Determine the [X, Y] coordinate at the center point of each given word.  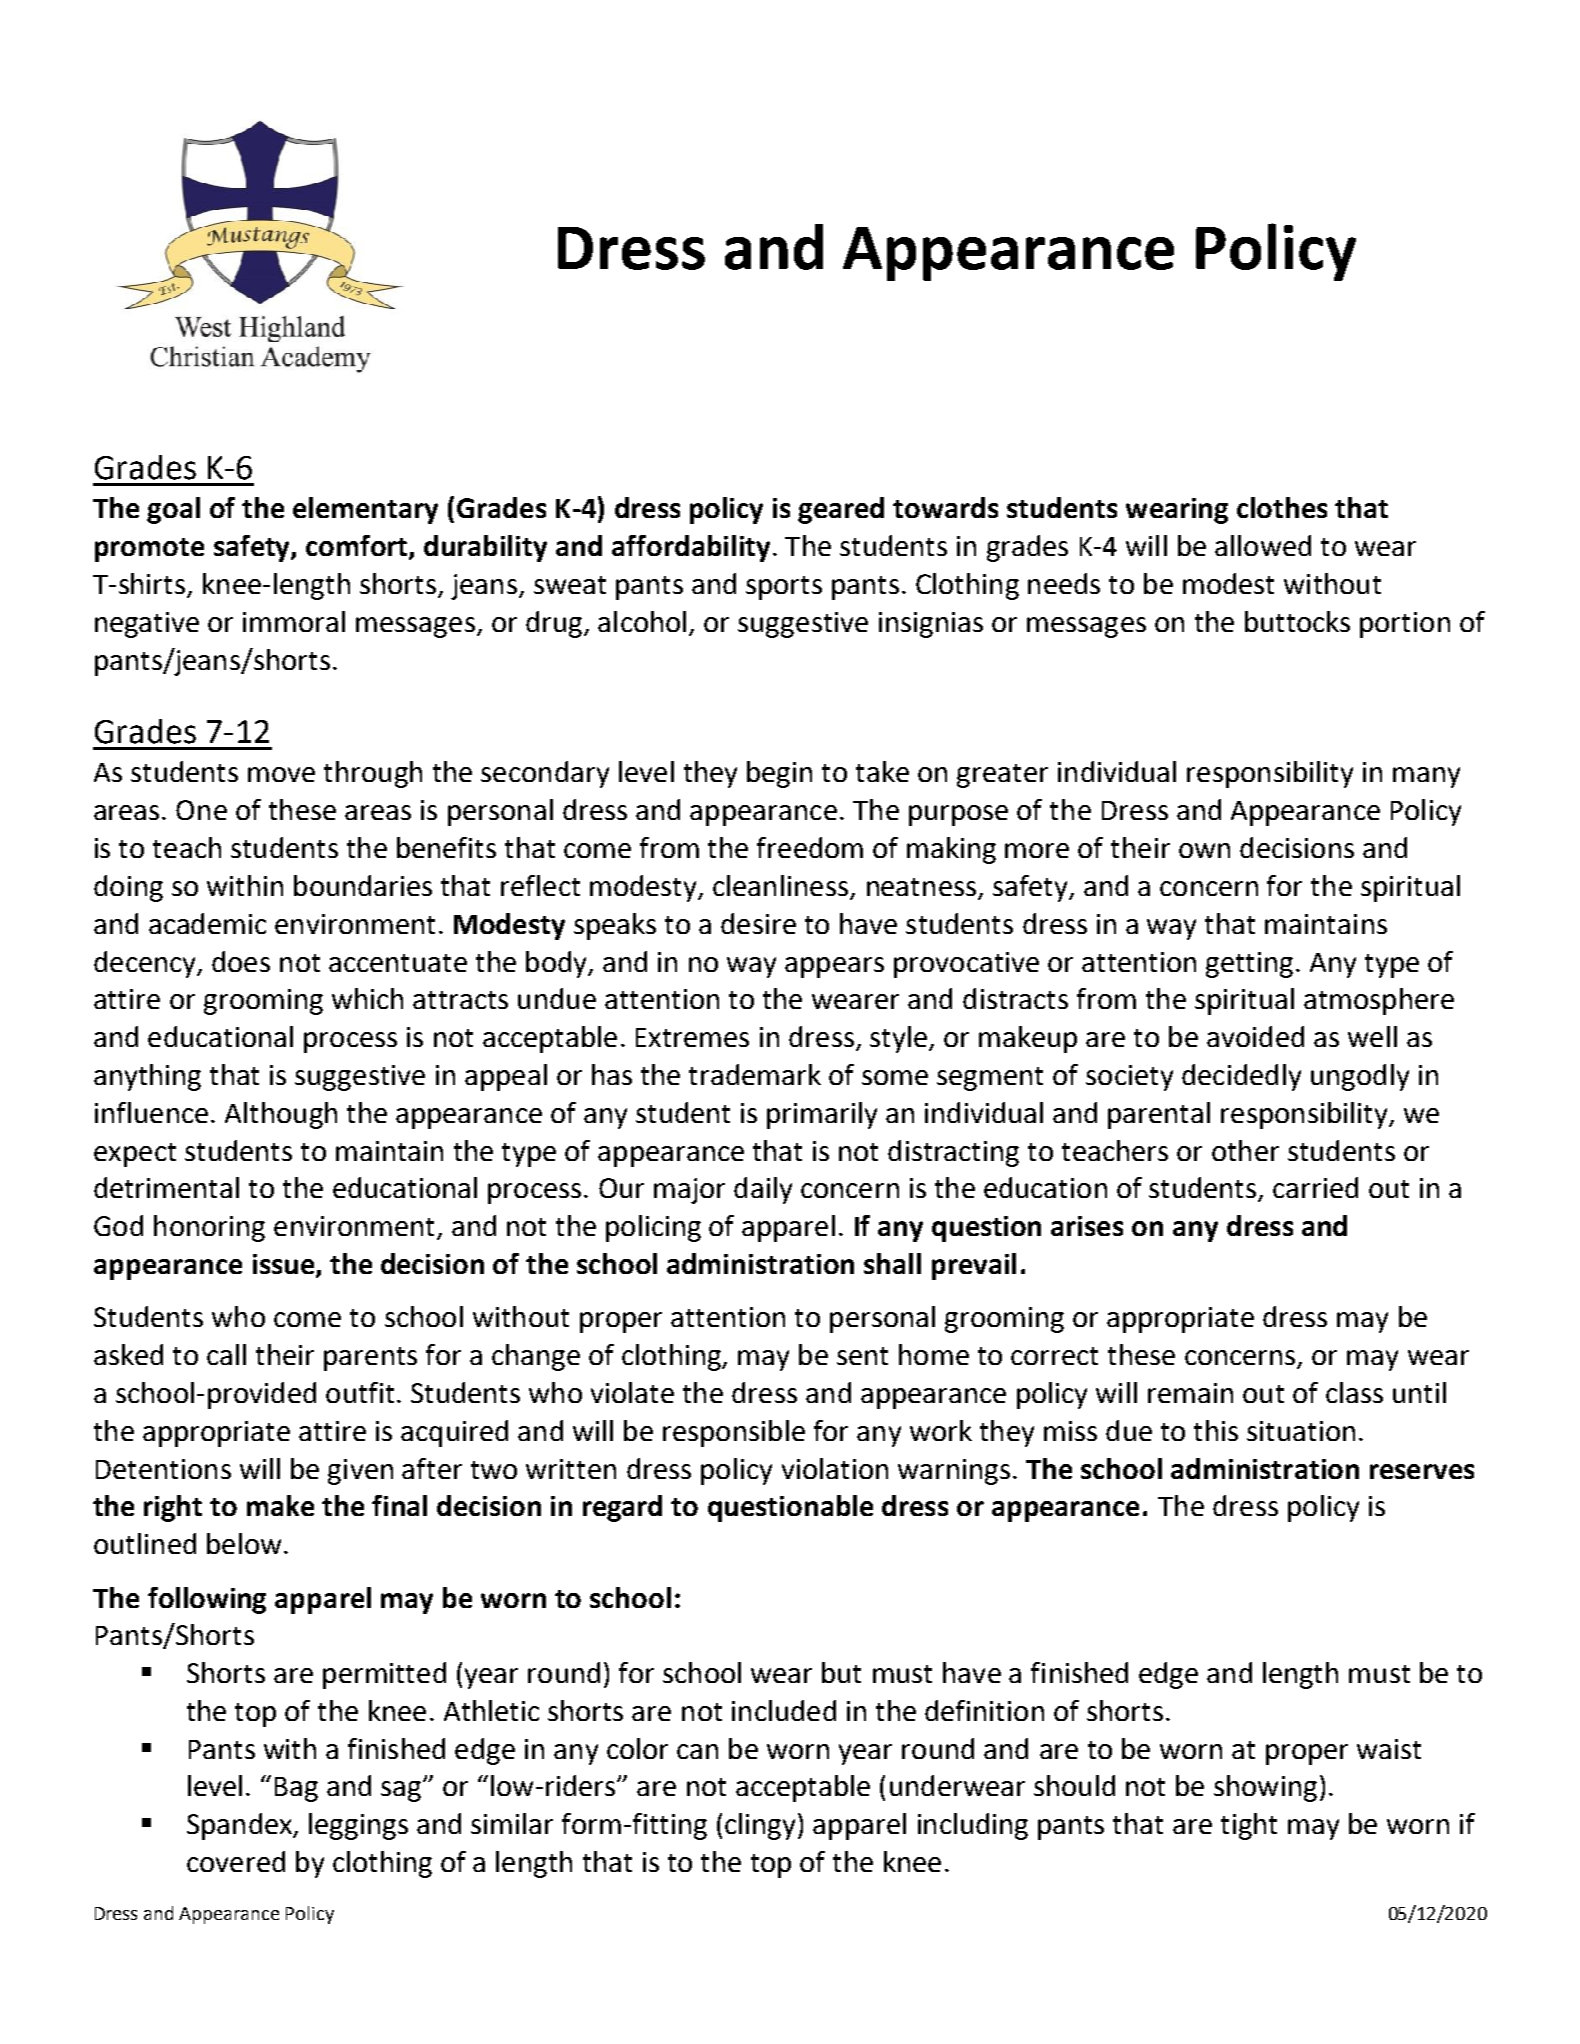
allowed [1263, 545]
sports [784, 588]
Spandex [241, 1826]
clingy [760, 1826]
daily [763, 1190]
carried [1315, 1187]
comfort [358, 547]
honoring [209, 1228]
